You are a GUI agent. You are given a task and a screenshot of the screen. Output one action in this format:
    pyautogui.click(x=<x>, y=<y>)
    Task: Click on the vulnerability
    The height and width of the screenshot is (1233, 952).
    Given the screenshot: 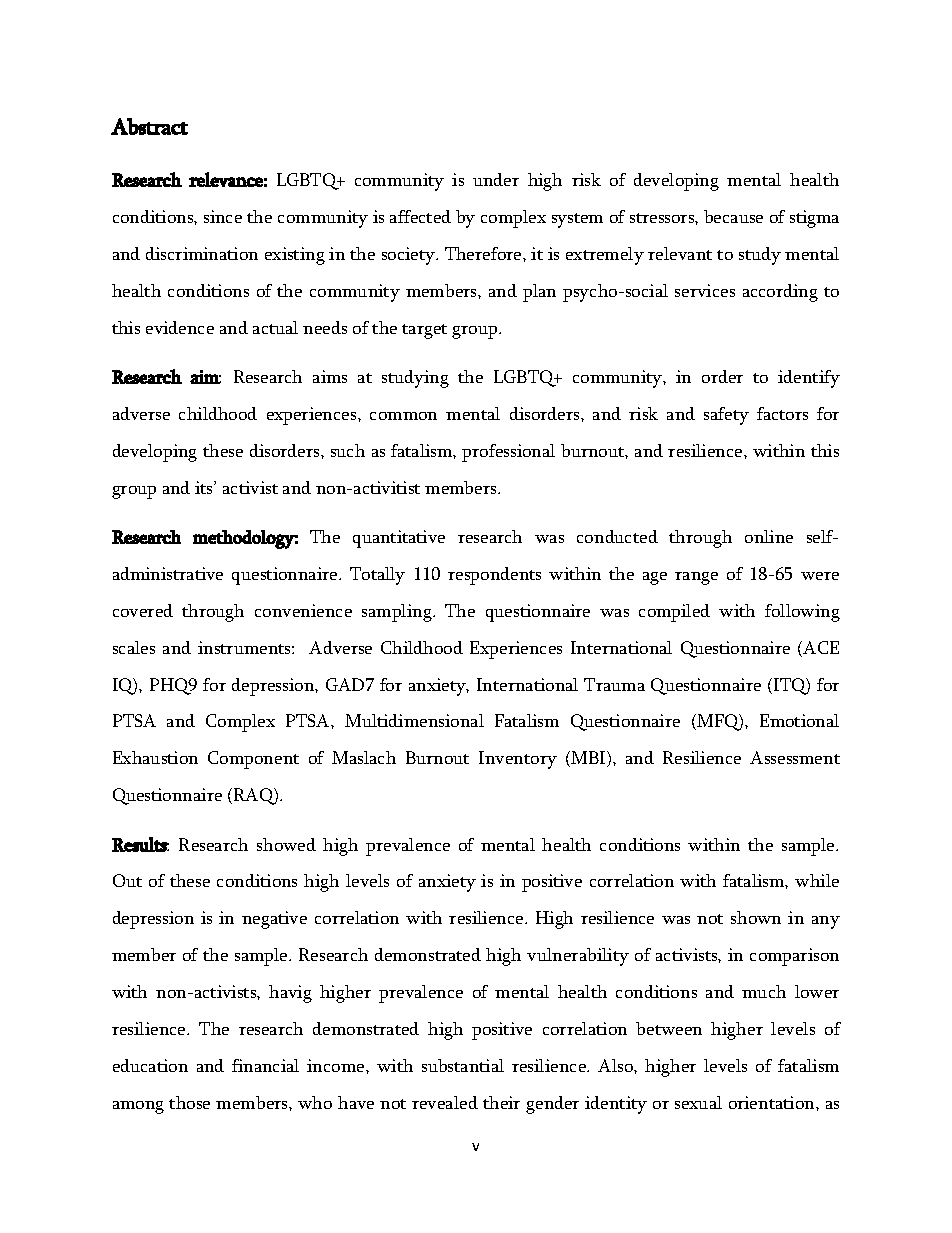 What is the action you would take?
    pyautogui.click(x=578, y=957)
